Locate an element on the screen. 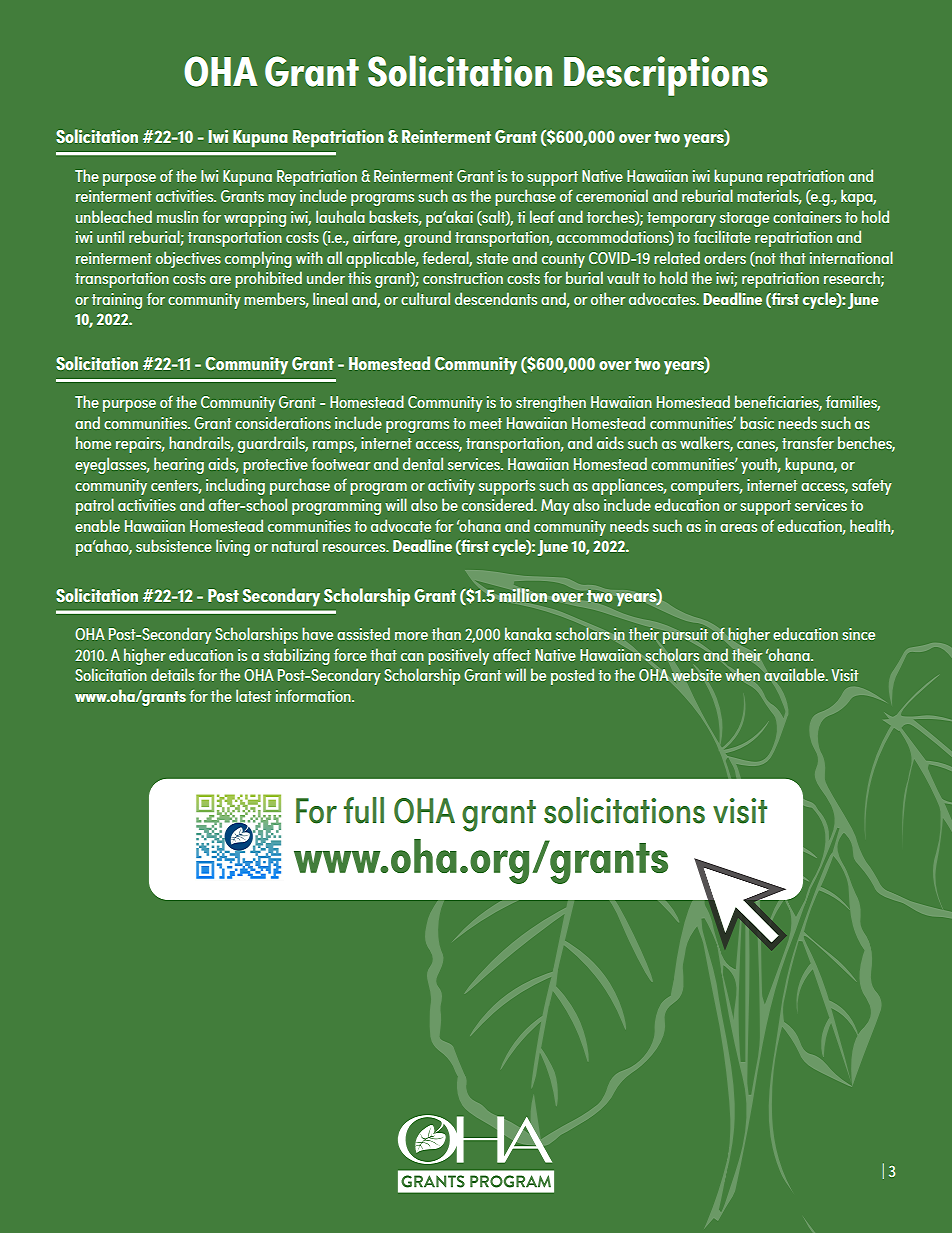 This screenshot has height=1233, width=952. muslin is located at coordinates (177, 216).
